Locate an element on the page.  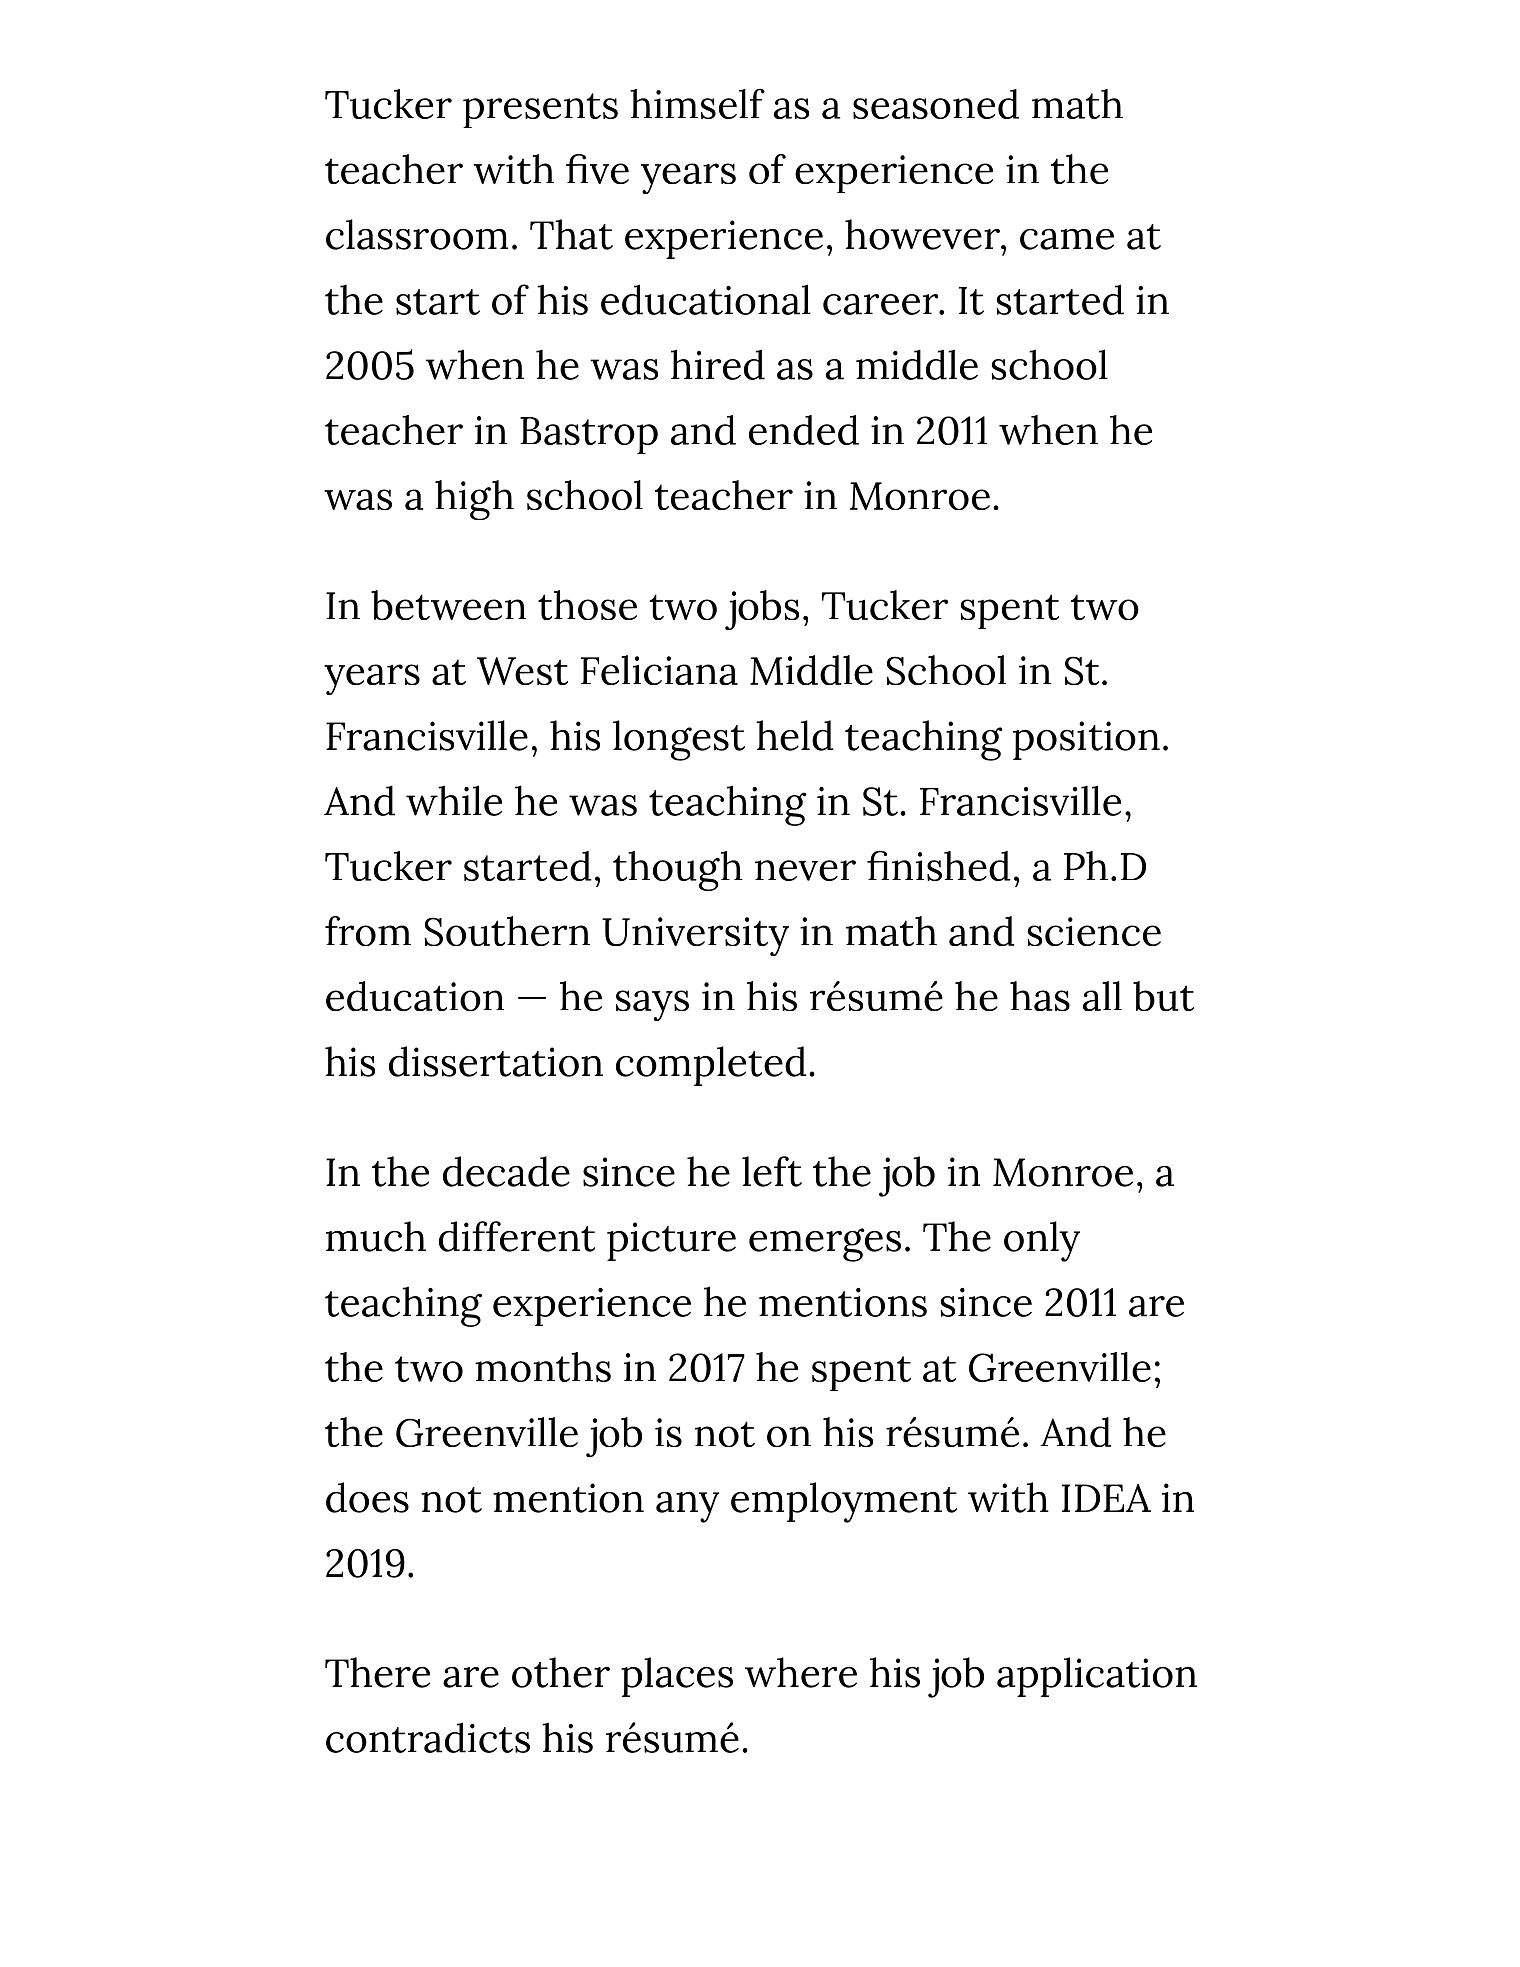
only is located at coordinates (1042, 1241).
